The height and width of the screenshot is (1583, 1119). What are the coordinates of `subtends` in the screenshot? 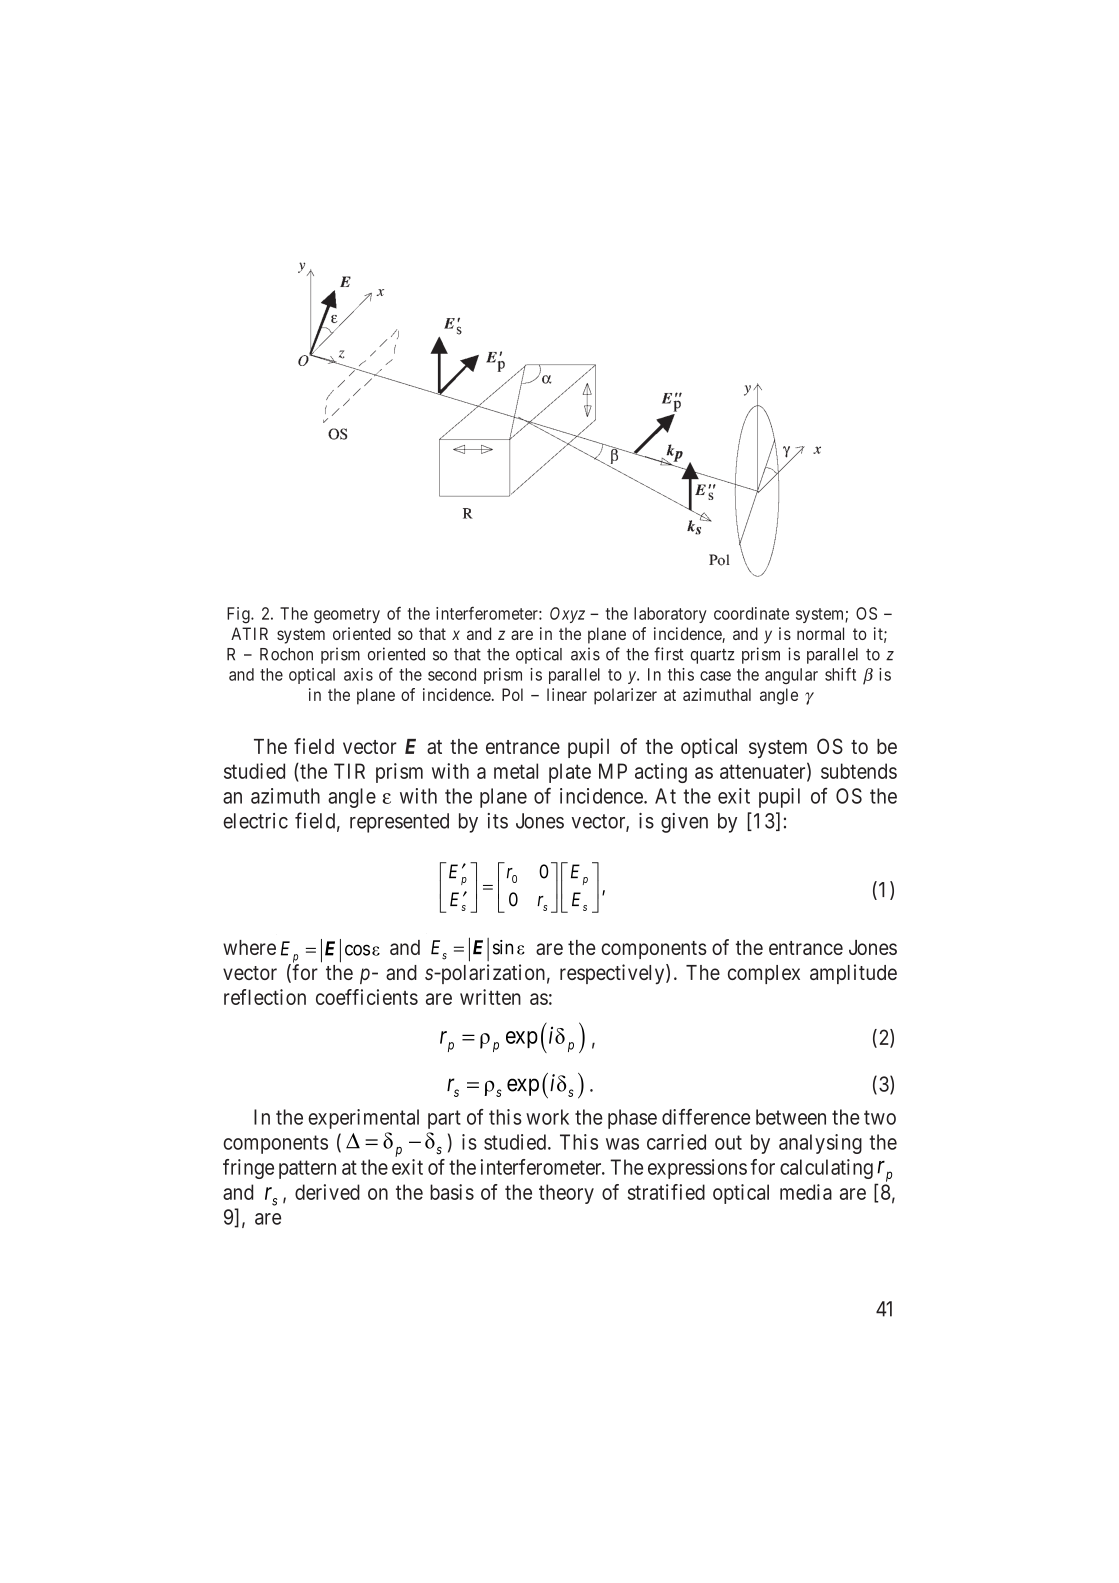 It's located at (859, 771).
